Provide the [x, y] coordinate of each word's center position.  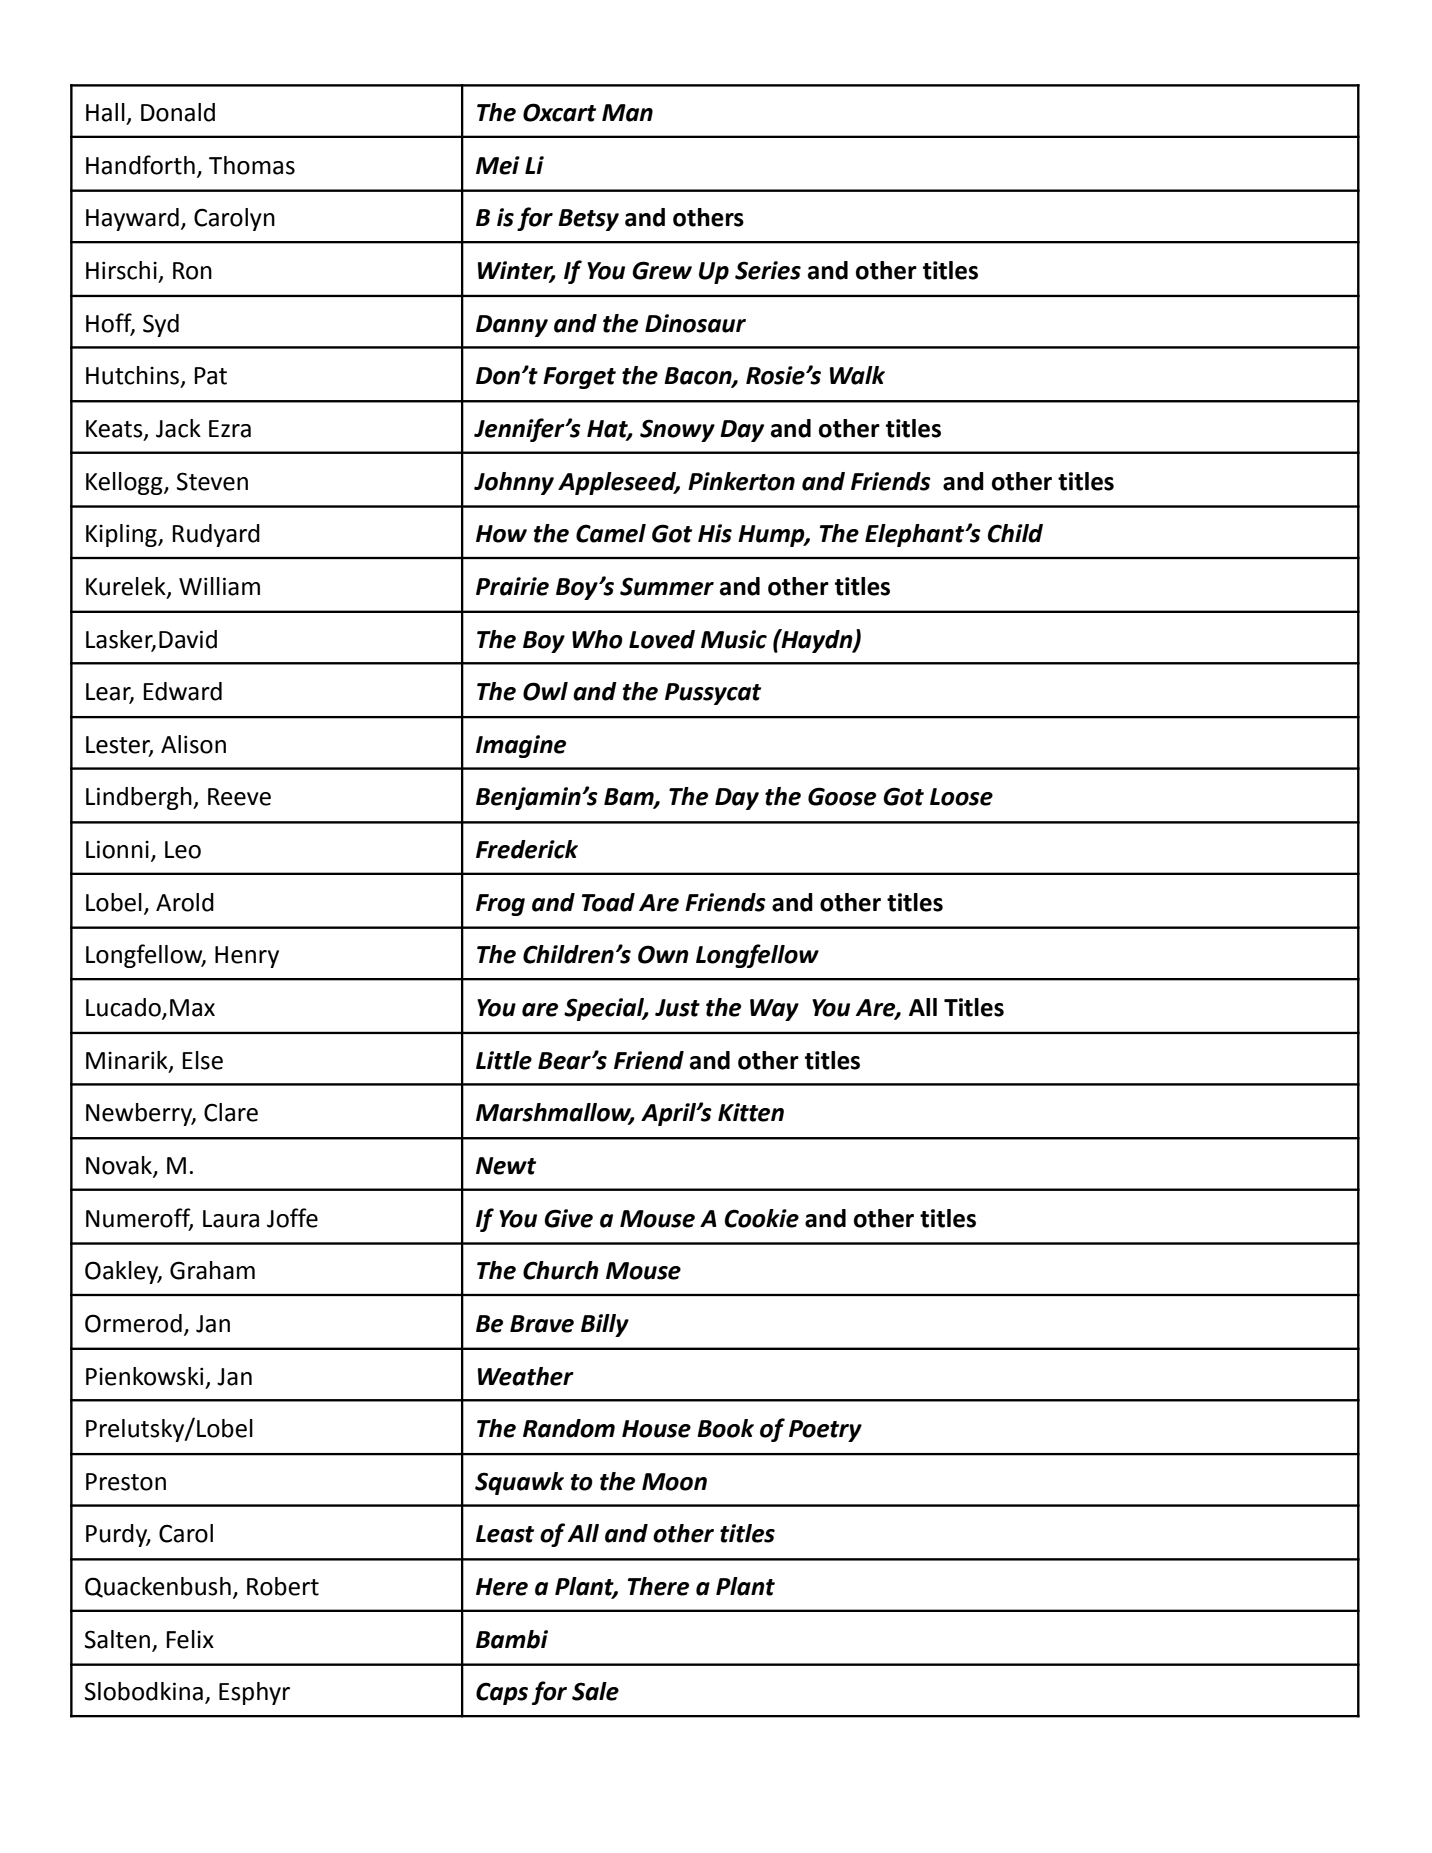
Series [768, 270]
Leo [183, 850]
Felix [190, 1639]
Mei [498, 165]
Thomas [252, 165]
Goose [842, 796]
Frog [500, 905]
